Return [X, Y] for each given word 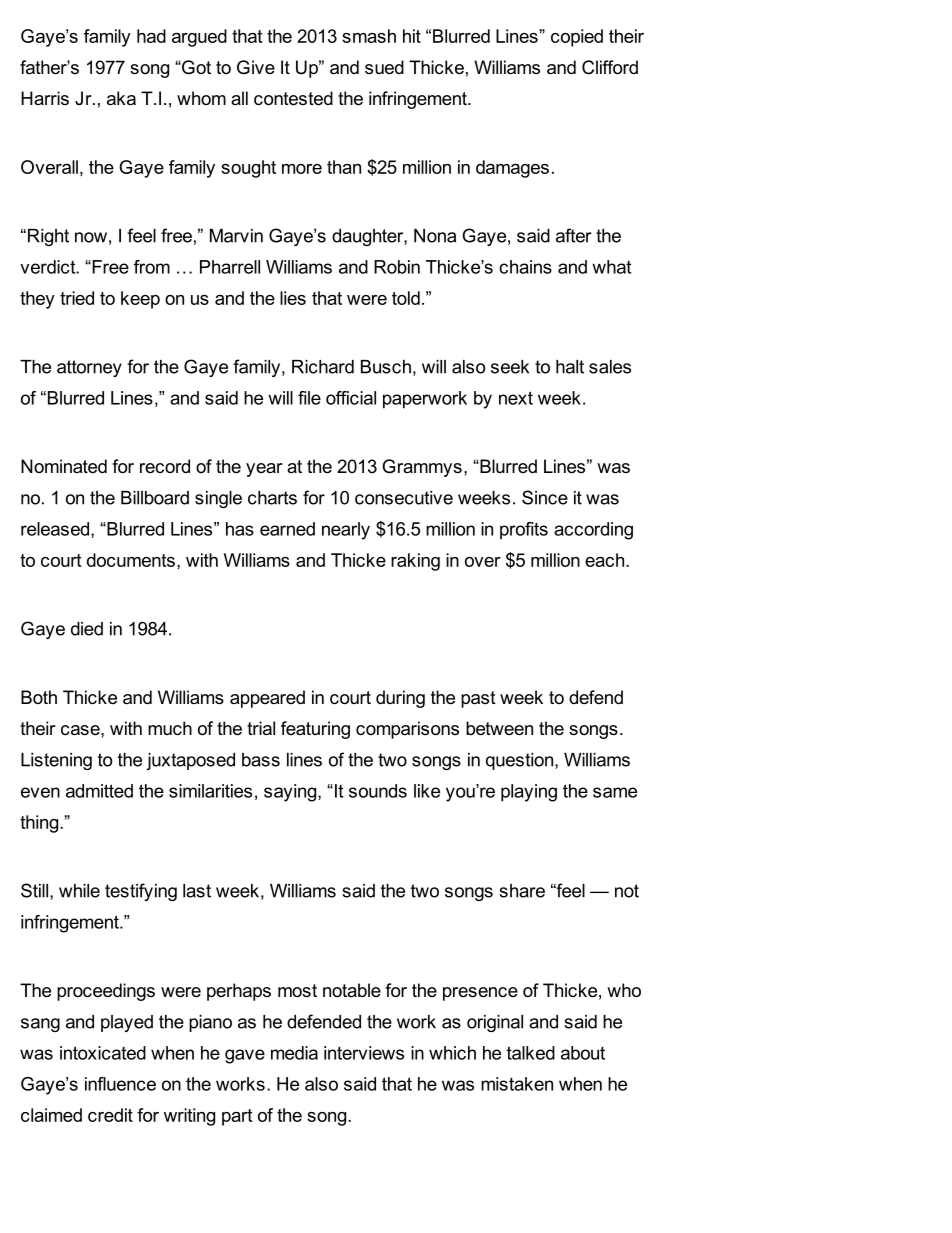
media [294, 1053]
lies [293, 298]
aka [121, 98]
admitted [99, 791]
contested [293, 98]
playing [529, 793]
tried [77, 298]
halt [570, 367]
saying [291, 793]
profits [524, 531]
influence [120, 1084]
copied [577, 38]
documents [131, 560]
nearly [346, 531]
